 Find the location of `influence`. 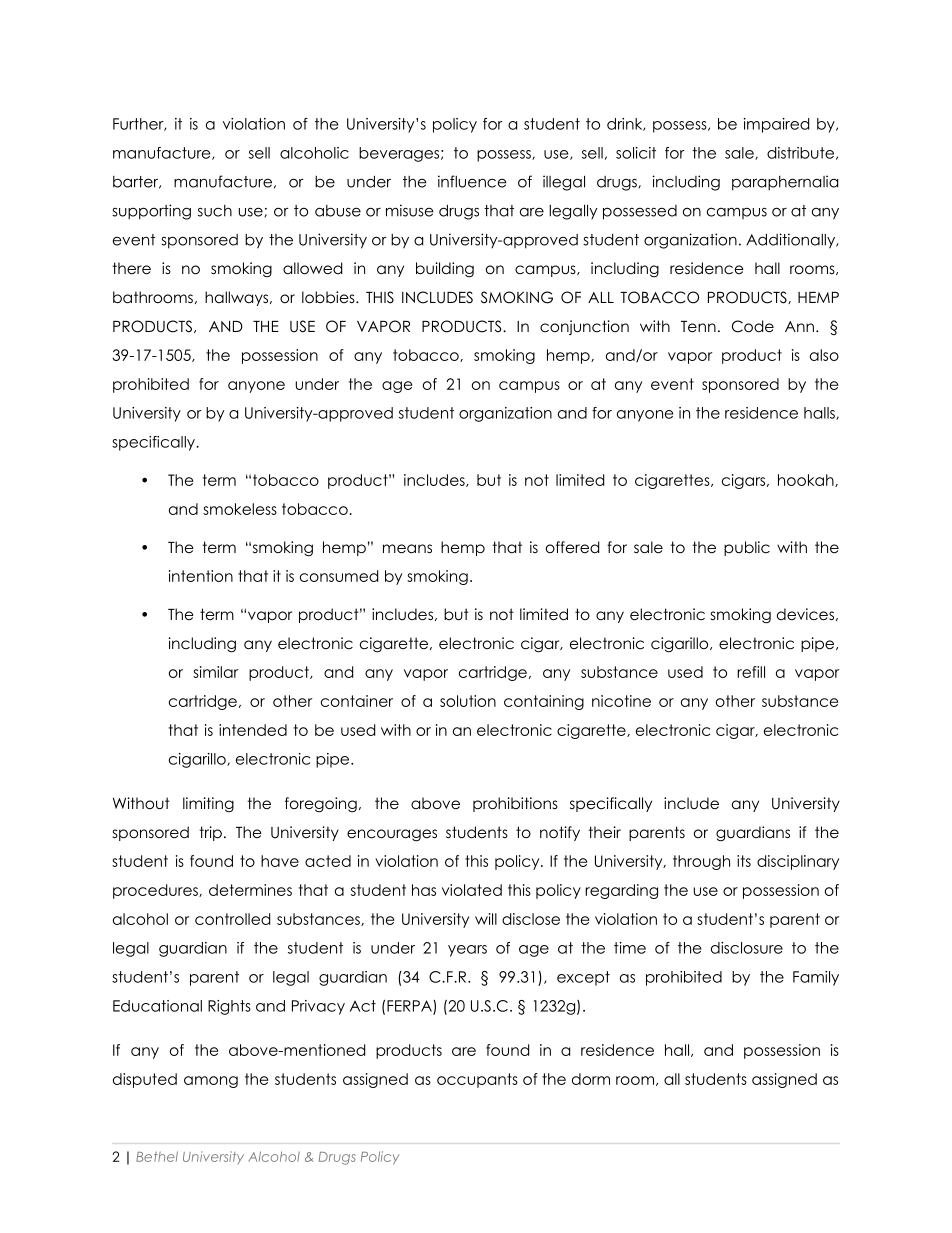

influence is located at coordinates (472, 181).
